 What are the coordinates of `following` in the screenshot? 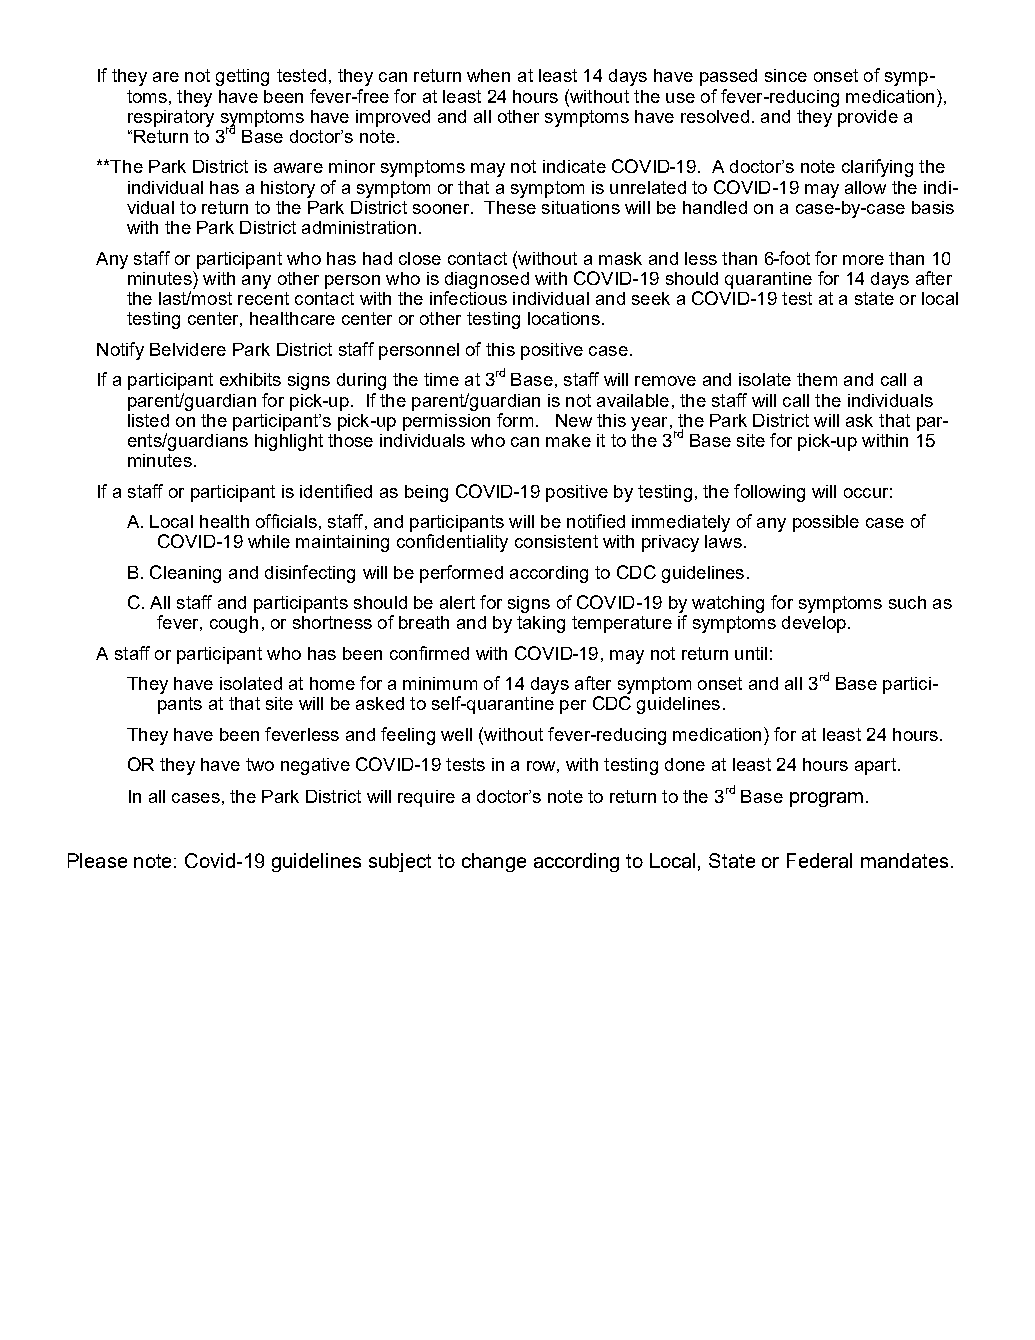 It's located at (769, 493).
